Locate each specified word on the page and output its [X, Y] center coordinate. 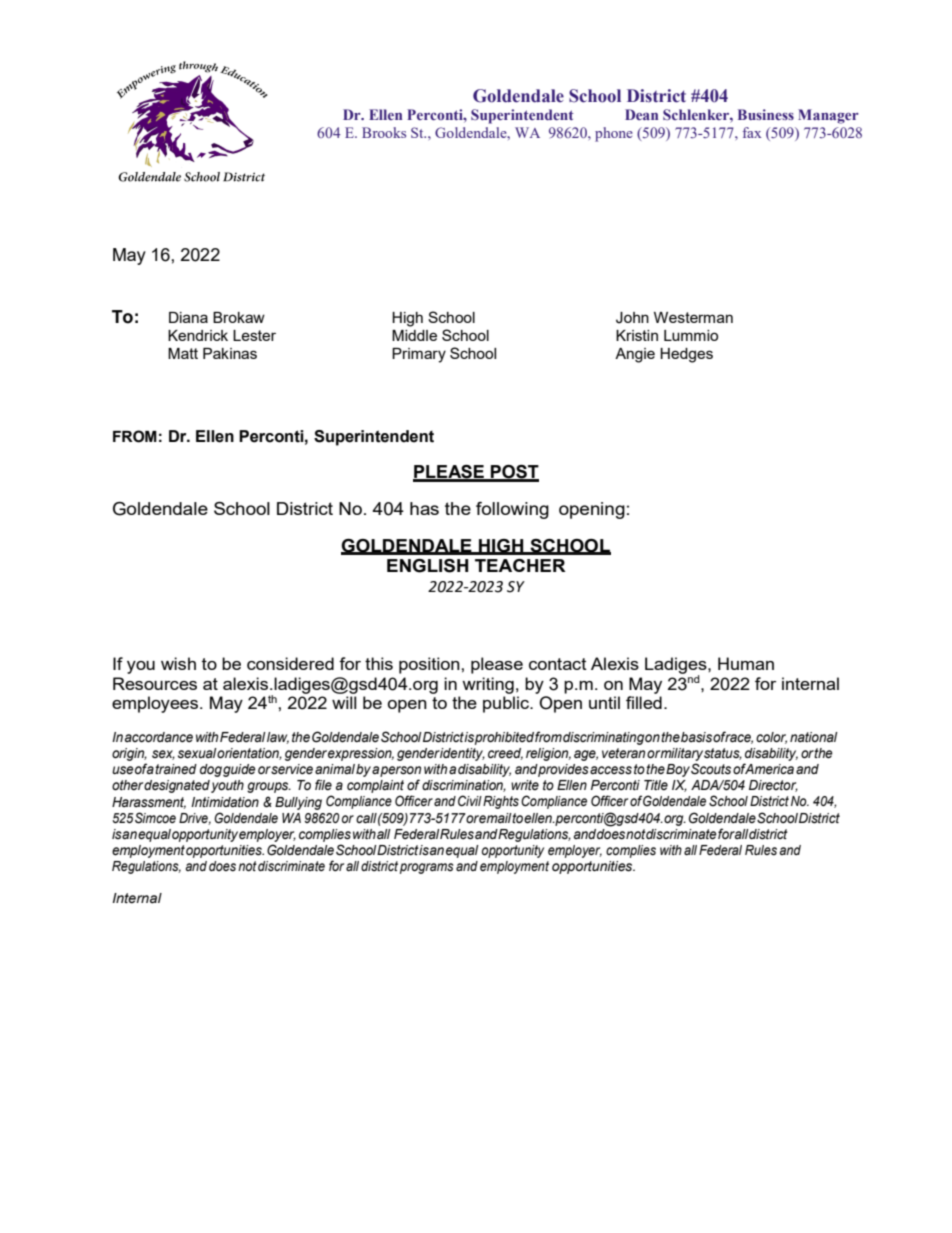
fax [752, 132]
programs [427, 868]
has [424, 508]
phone [614, 134]
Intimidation [225, 802]
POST [514, 473]
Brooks [384, 132]
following [512, 510]
